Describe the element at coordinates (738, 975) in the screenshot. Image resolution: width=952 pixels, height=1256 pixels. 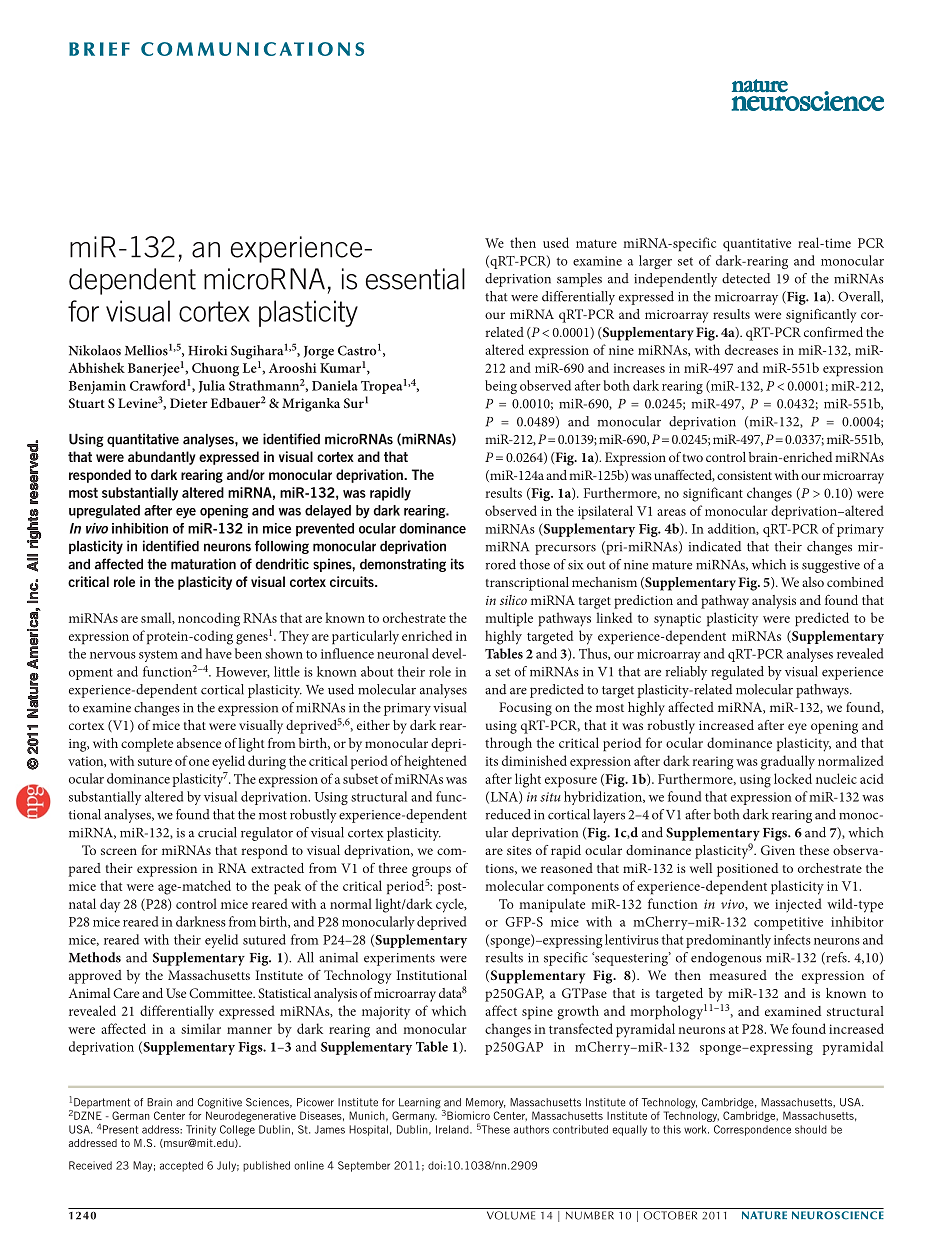
I see `measured` at that location.
